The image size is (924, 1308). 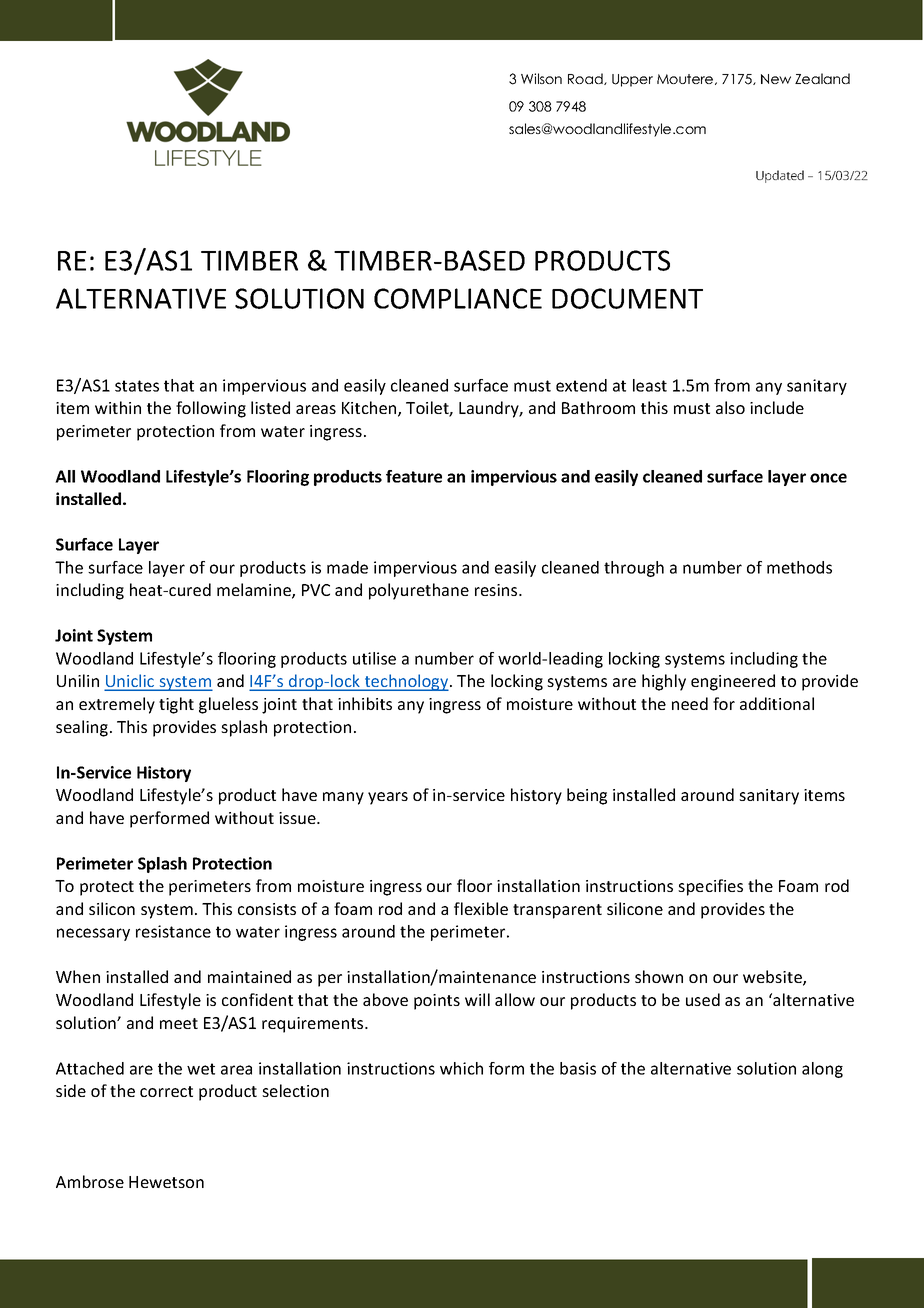 What do you see at coordinates (419, 591) in the screenshot?
I see `polyurethane` at bounding box center [419, 591].
